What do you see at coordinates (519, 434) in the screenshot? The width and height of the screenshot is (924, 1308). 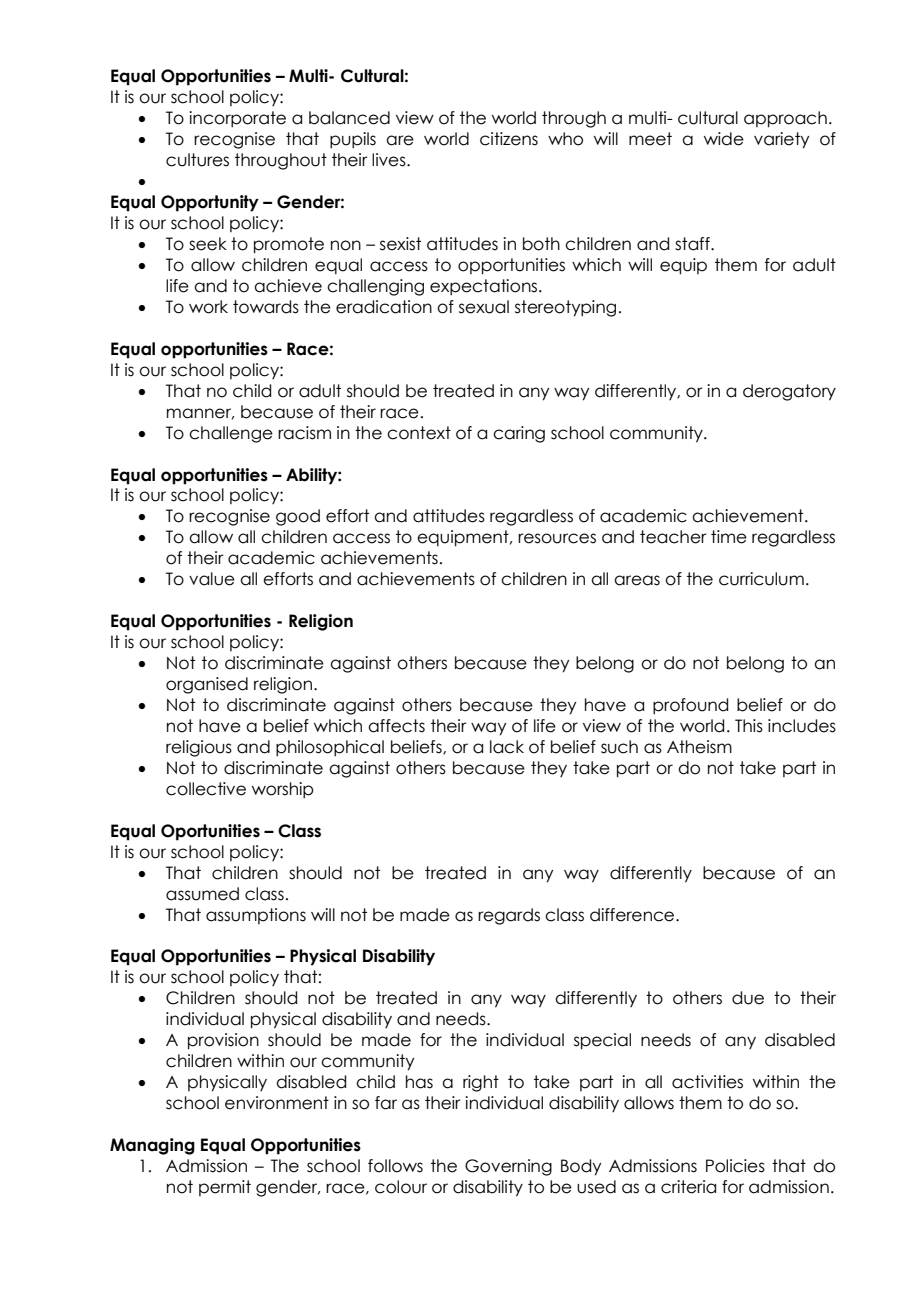 I see `caring` at bounding box center [519, 434].
